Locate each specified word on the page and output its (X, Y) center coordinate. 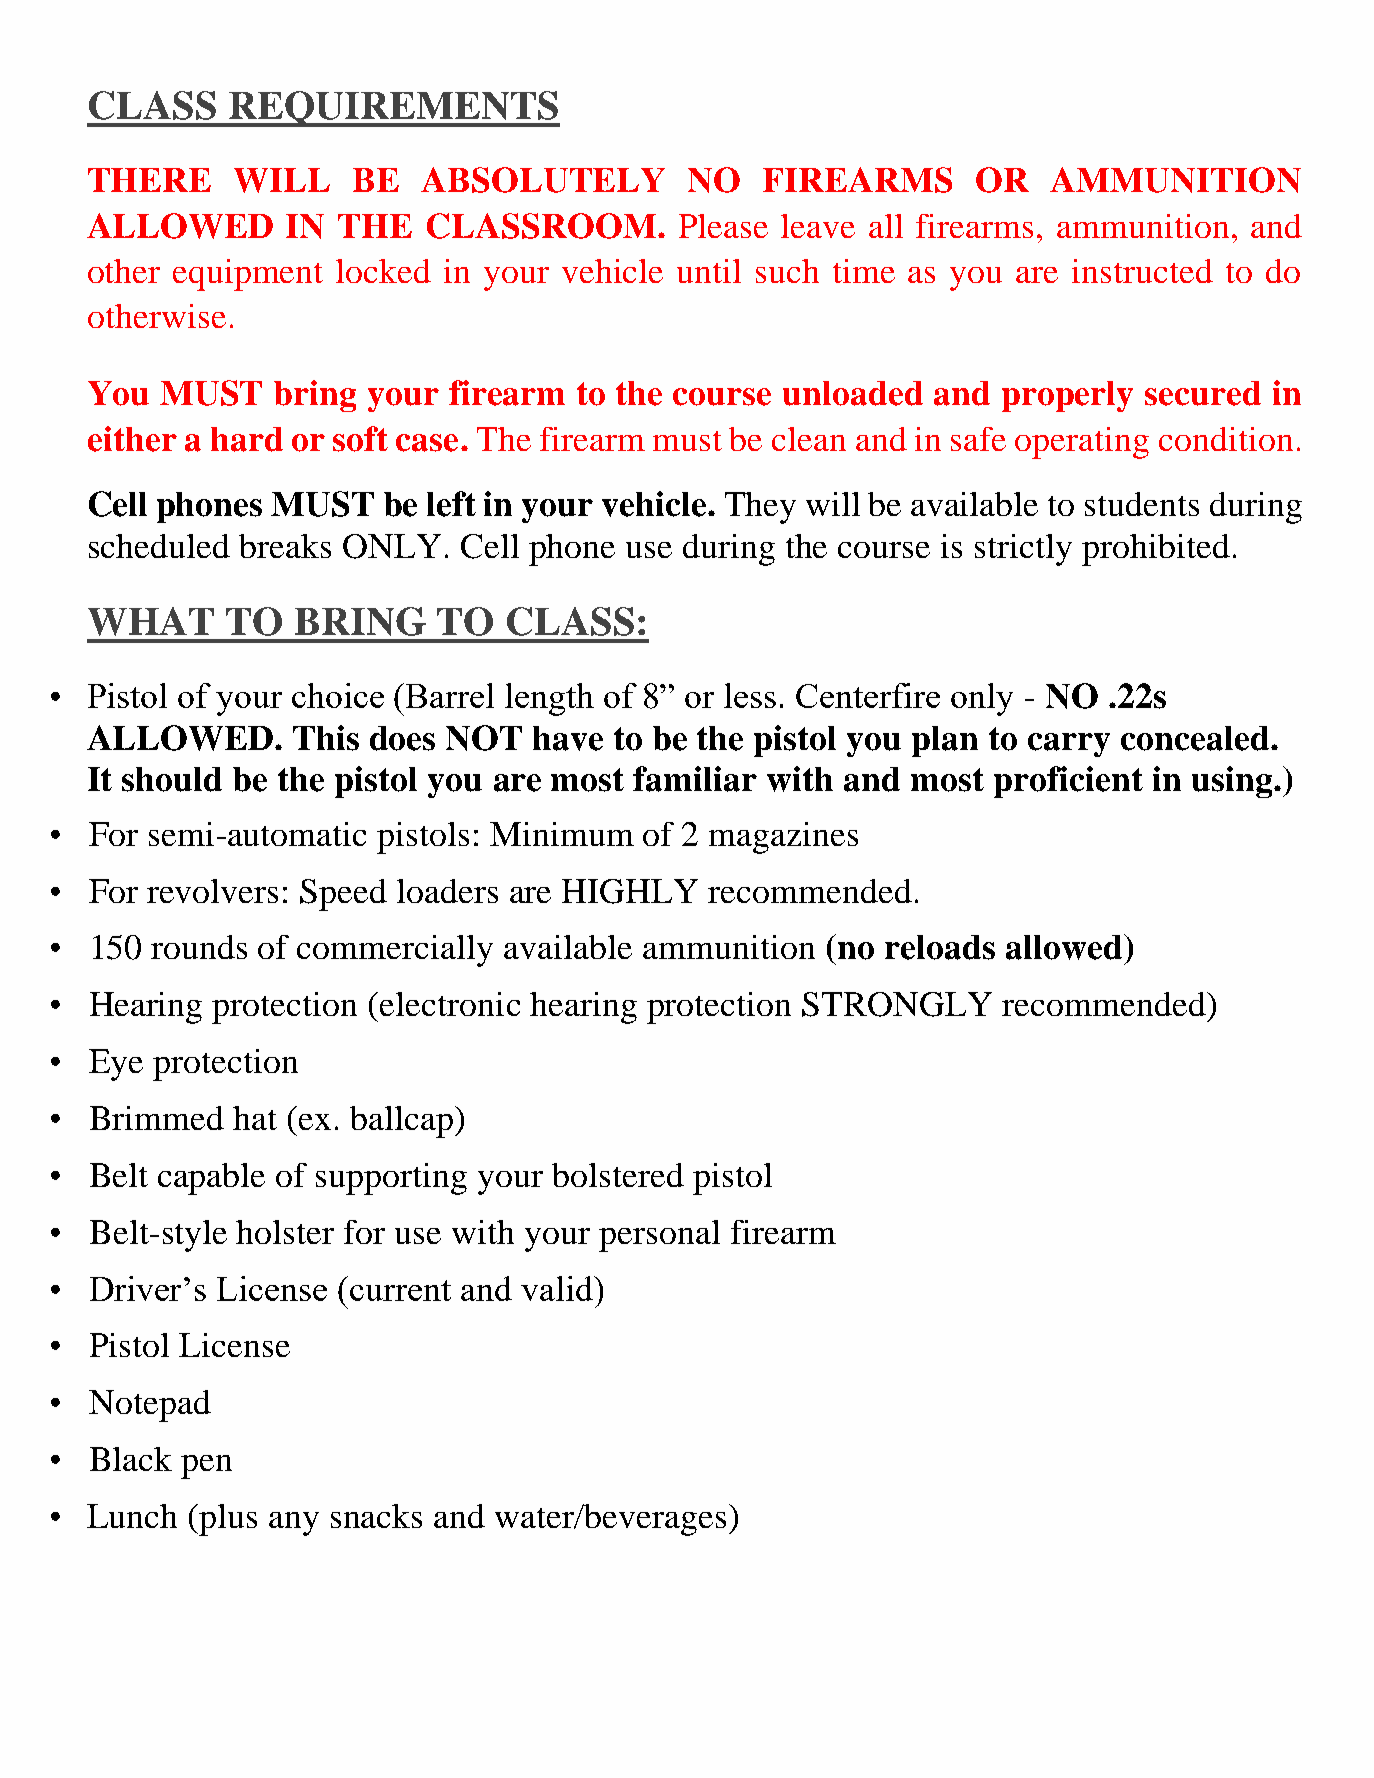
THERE (149, 180)
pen (206, 1467)
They (760, 508)
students (1142, 504)
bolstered (618, 1175)
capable (211, 1179)
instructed (1142, 271)
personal (659, 1236)
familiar (695, 779)
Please (723, 226)
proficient (1068, 782)
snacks (376, 1516)
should (172, 779)
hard (247, 439)
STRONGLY (897, 1004)
